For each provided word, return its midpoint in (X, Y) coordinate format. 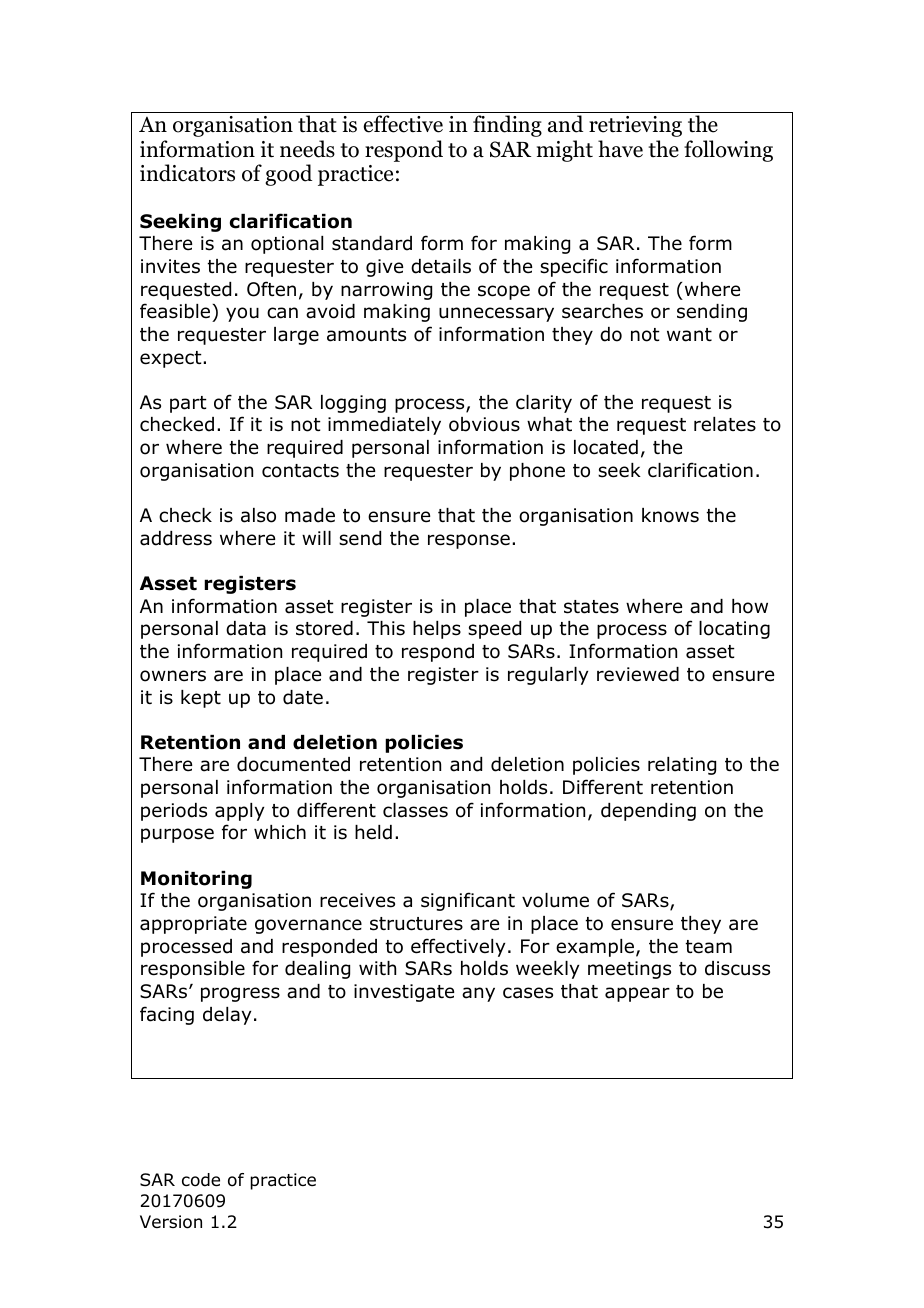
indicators (187, 173)
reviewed (638, 674)
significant (468, 901)
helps (437, 630)
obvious (484, 424)
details (441, 266)
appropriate (193, 925)
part (188, 404)
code (201, 1180)
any (478, 994)
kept (201, 699)
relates (725, 424)
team (709, 947)
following (728, 151)
